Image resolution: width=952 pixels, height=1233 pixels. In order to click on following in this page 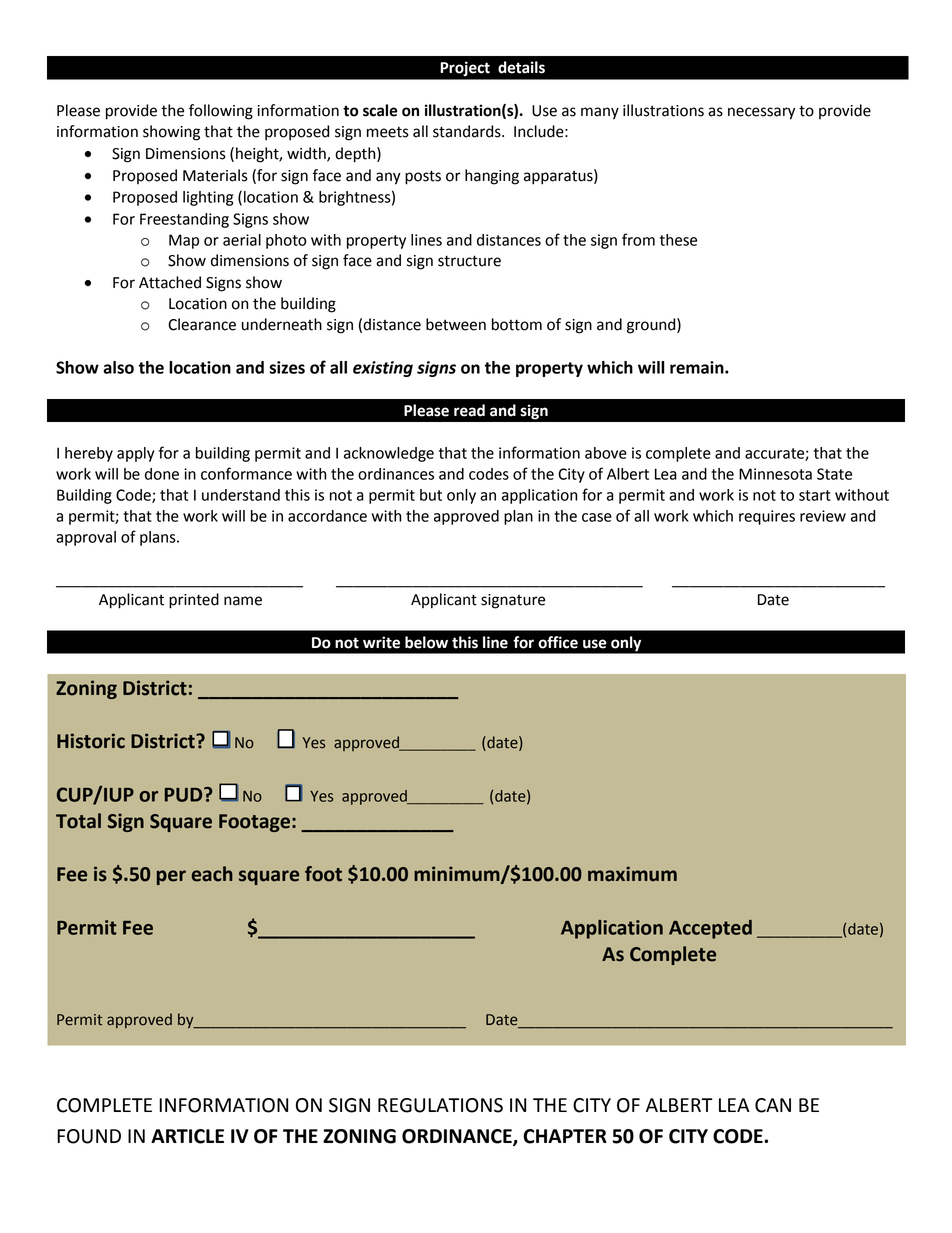, I will do `click(221, 112)`.
